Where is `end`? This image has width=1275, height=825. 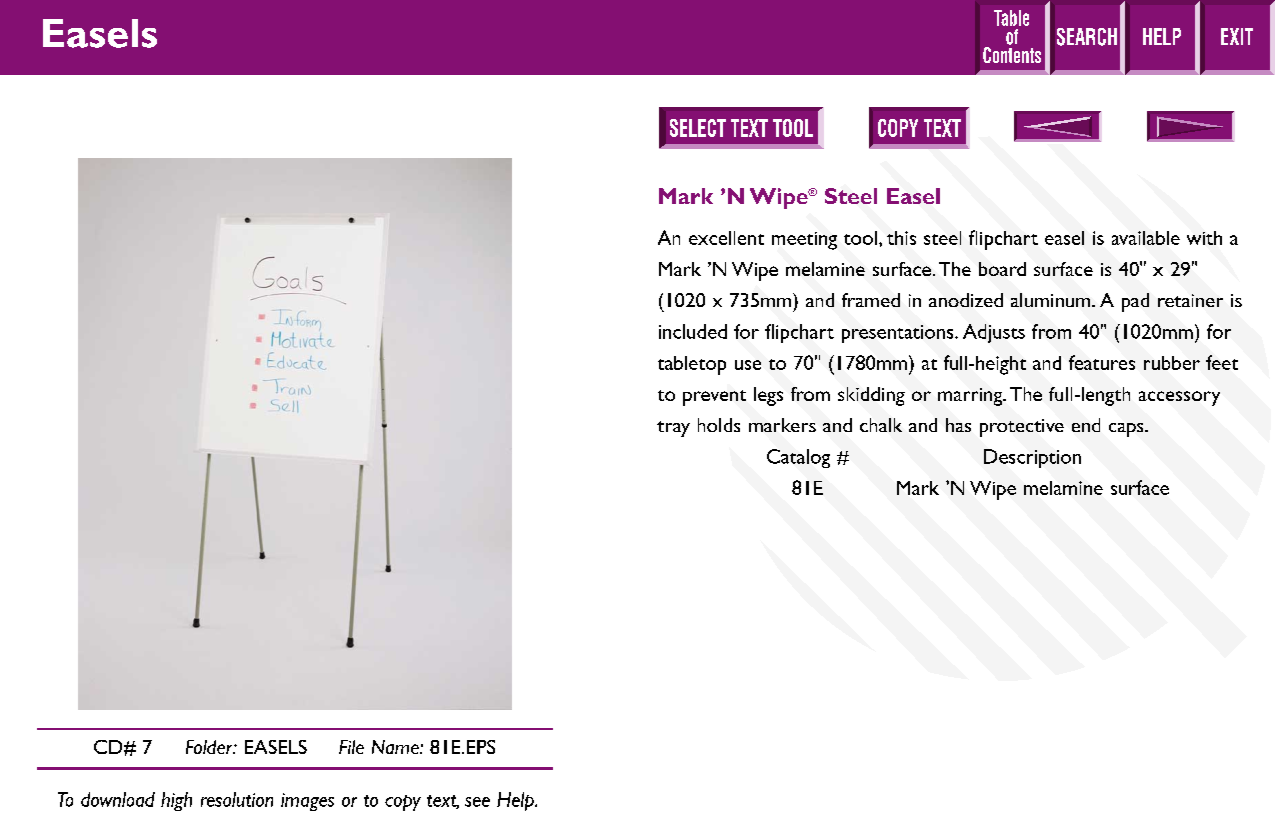
end is located at coordinates (1086, 425).
